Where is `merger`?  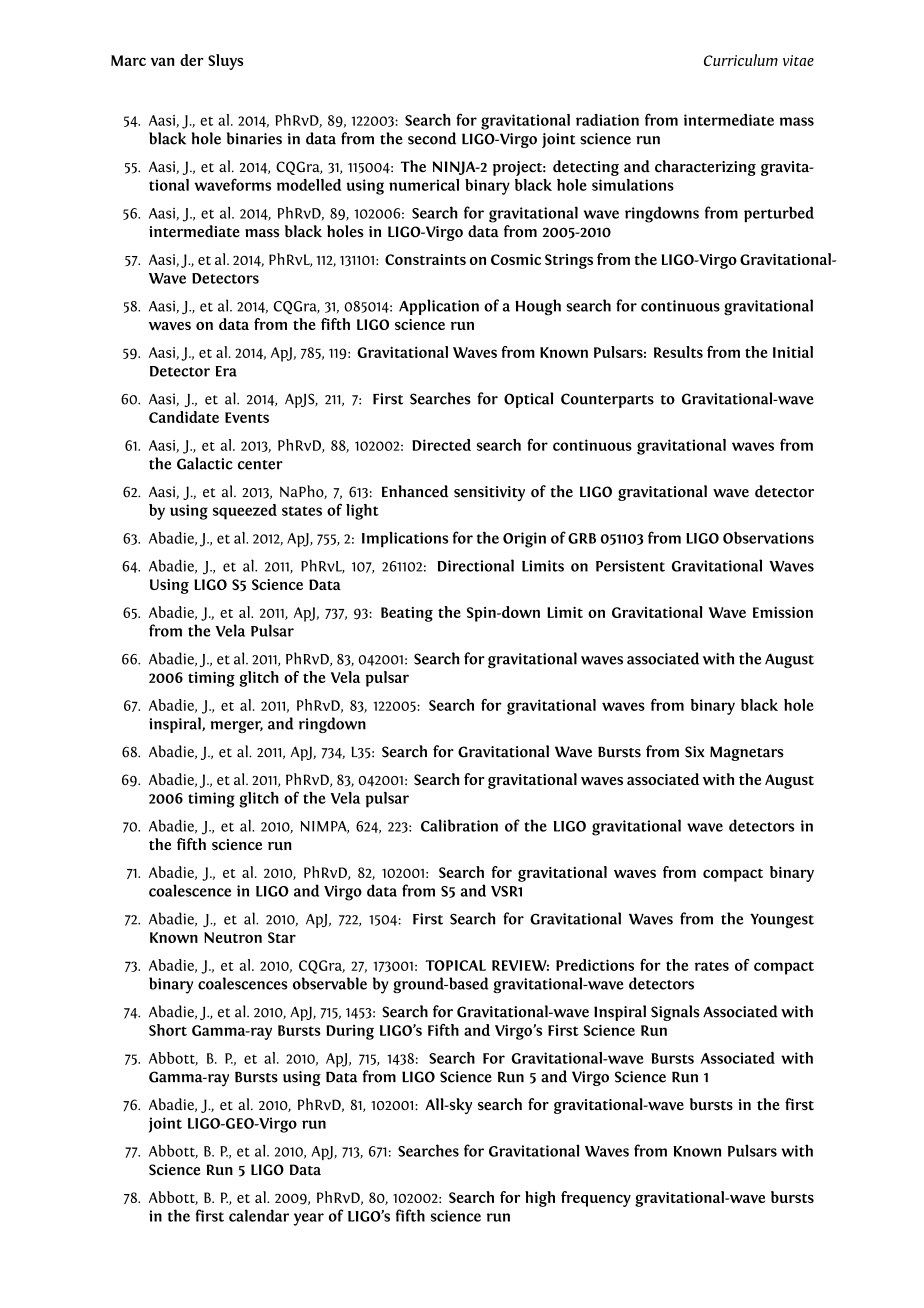
merger is located at coordinates (237, 727).
